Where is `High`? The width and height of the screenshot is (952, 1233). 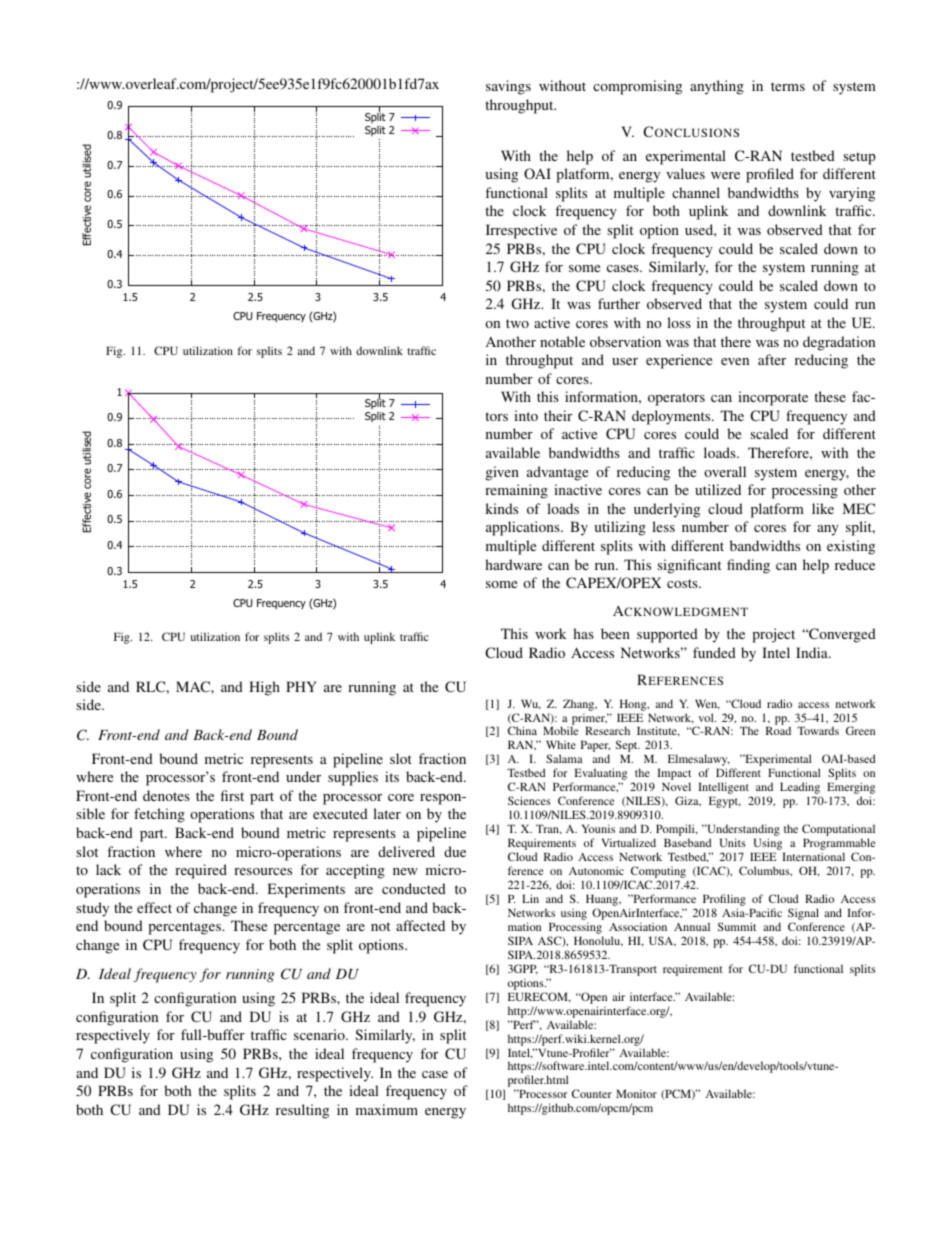
High is located at coordinates (264, 688).
